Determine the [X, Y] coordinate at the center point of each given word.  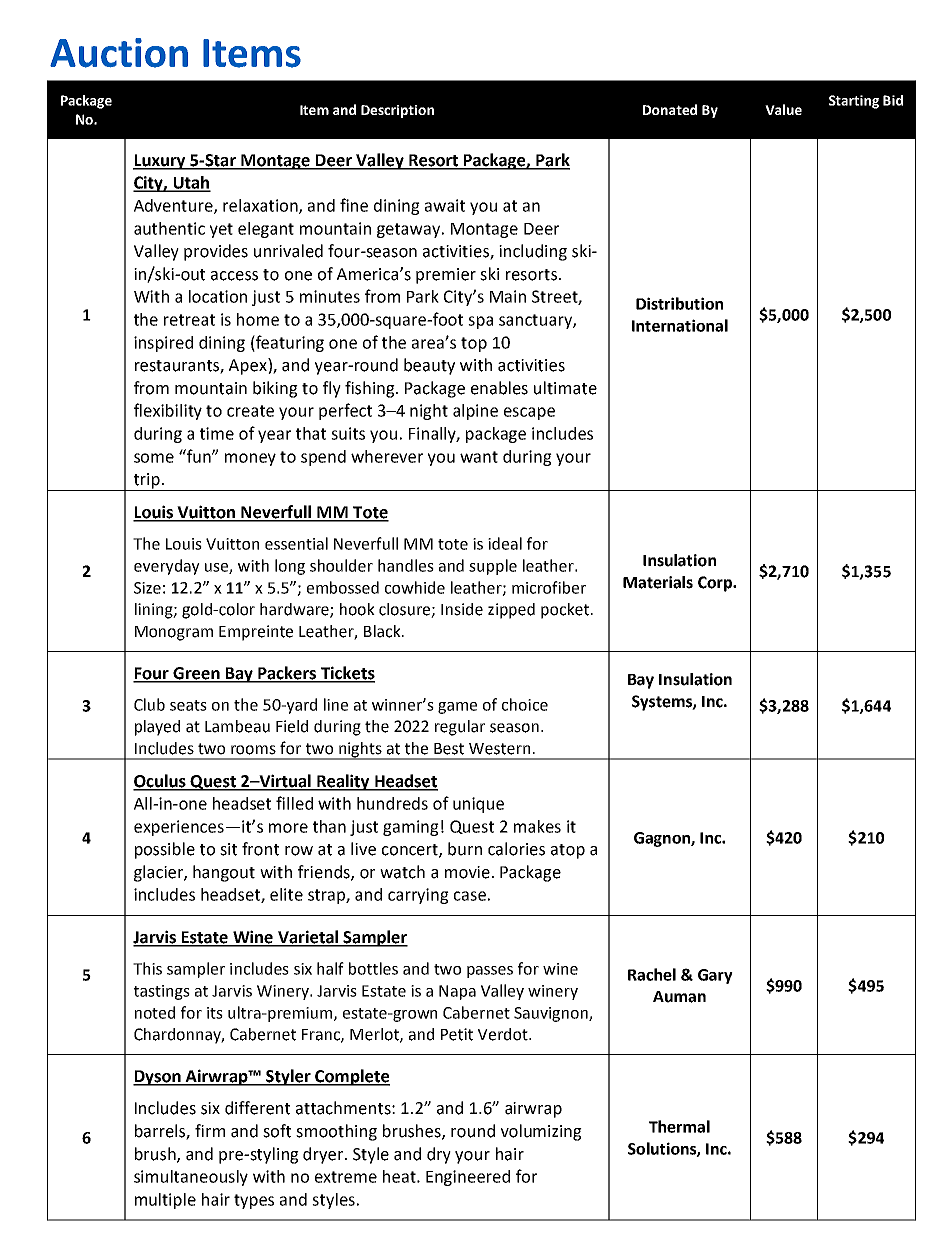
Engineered [468, 1178]
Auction [119, 53]
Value [783, 109]
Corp [716, 584]
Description [397, 111]
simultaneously [191, 1178]
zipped [511, 611]
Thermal [679, 1126]
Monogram [174, 633]
